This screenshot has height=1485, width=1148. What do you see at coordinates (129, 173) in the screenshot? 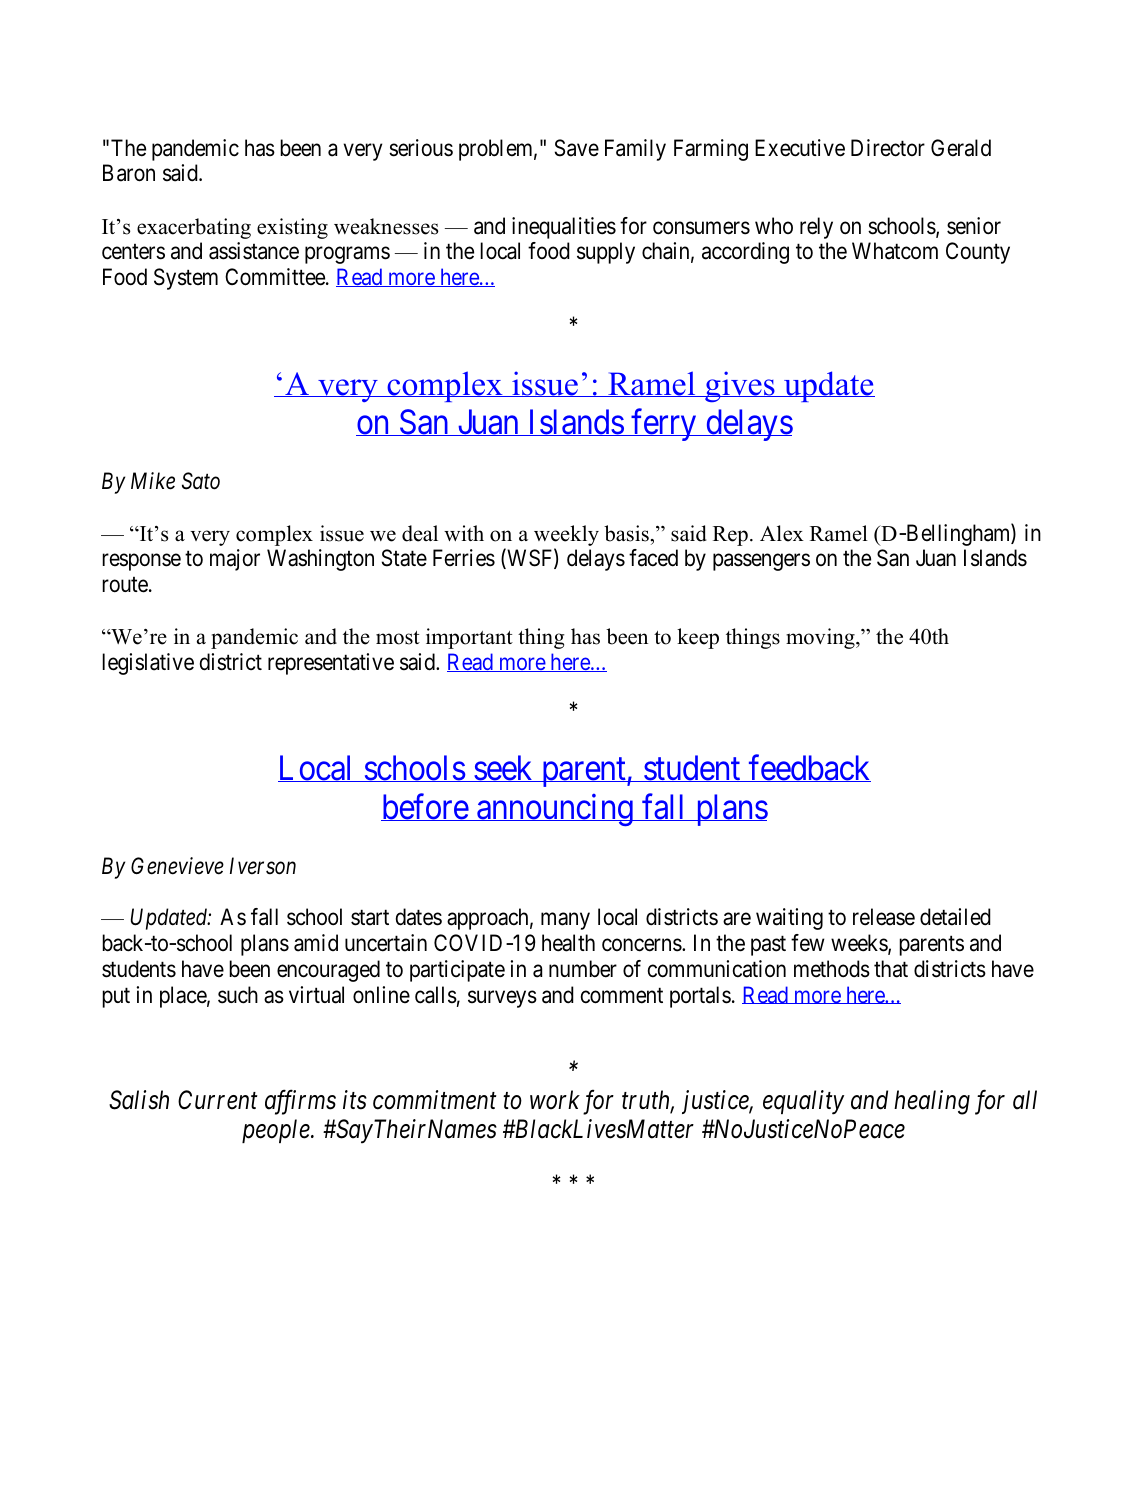
I see `Baron` at bounding box center [129, 173].
